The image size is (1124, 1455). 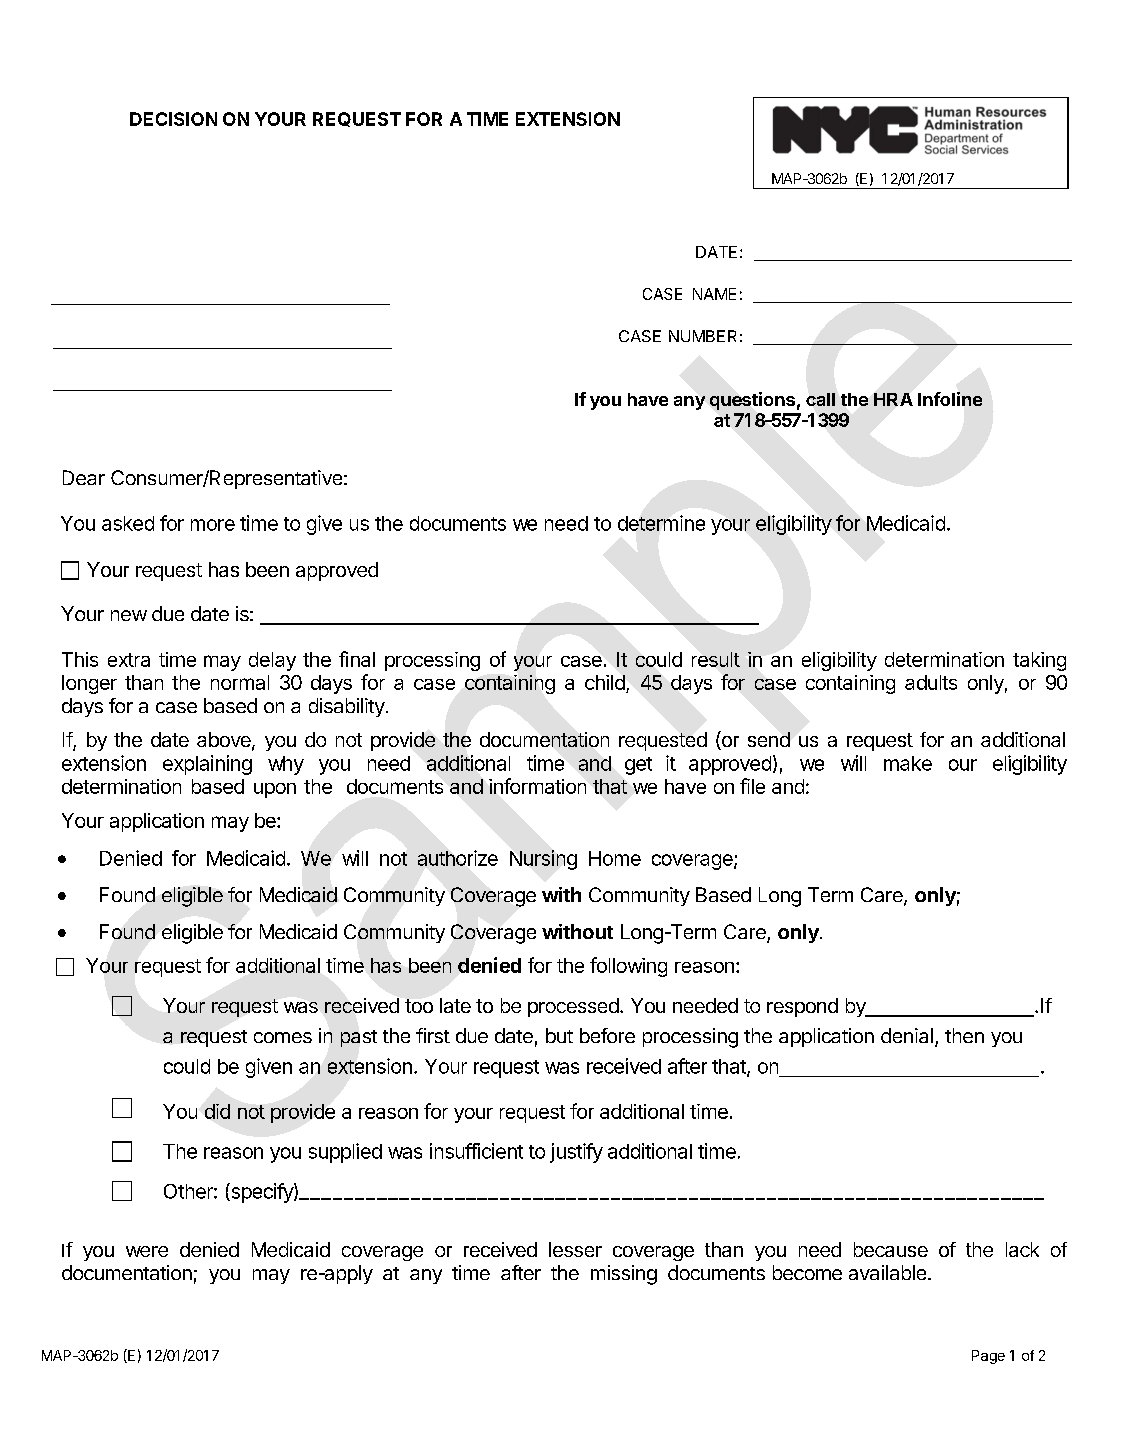 What do you see at coordinates (908, 763) in the screenshot?
I see `make` at bounding box center [908, 763].
